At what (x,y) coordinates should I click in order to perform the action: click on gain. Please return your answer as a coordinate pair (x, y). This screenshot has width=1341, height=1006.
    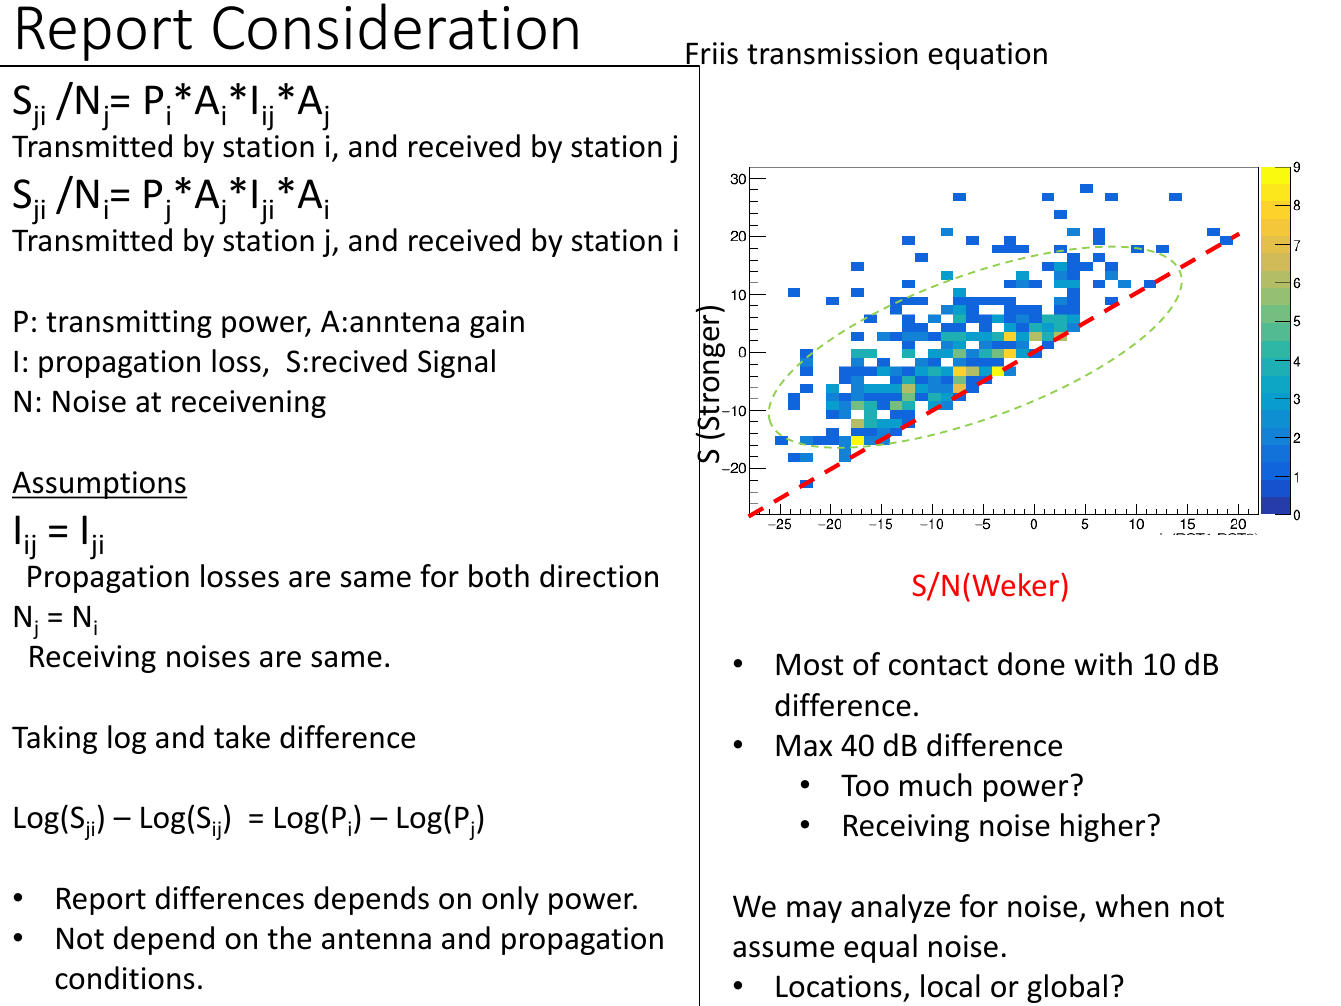
    Looking at the image, I should click on (497, 324).
